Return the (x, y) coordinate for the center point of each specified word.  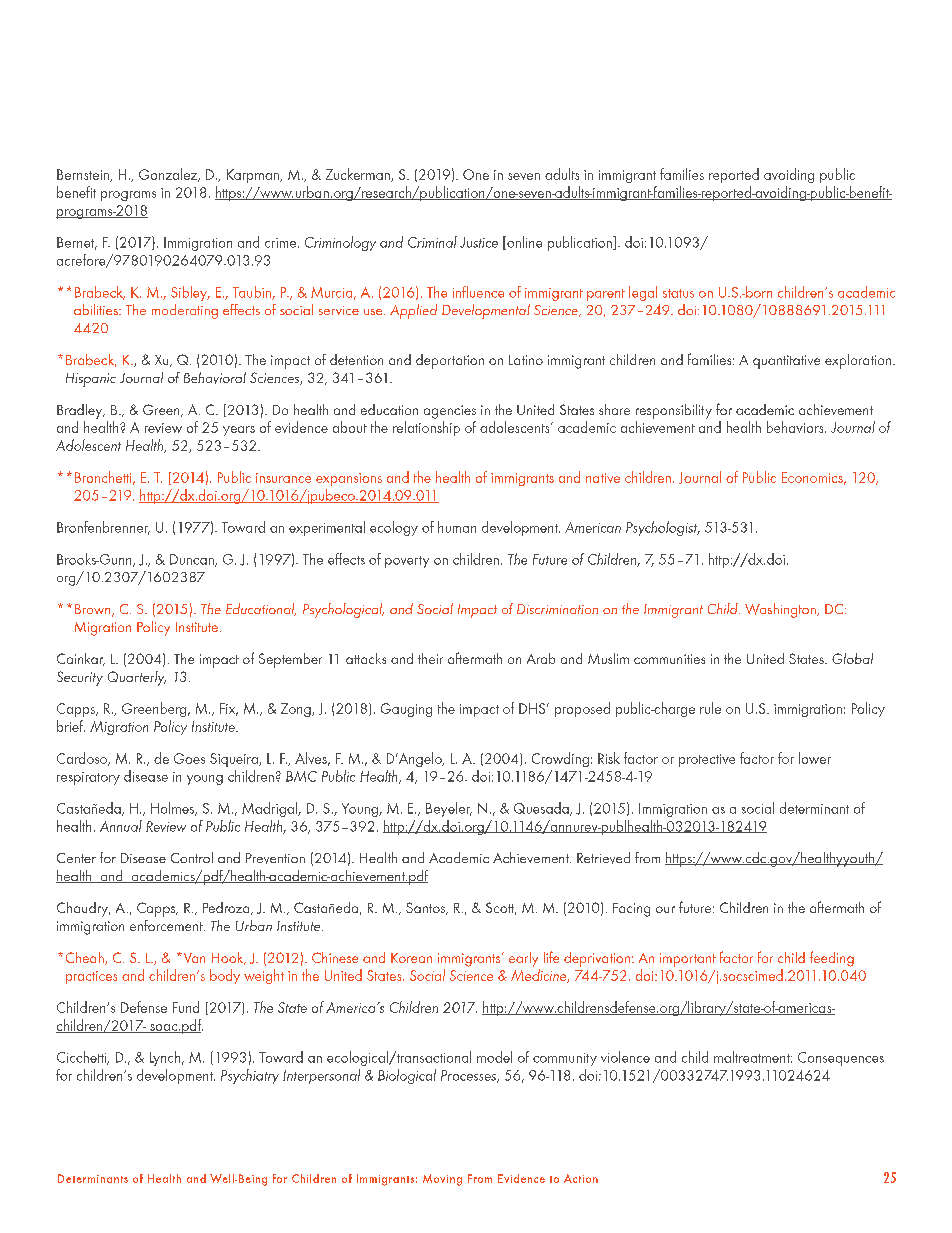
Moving (442, 1180)
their (430, 658)
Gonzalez (169, 175)
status (678, 293)
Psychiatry (250, 1076)
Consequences (841, 1059)
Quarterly (137, 678)
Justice (479, 242)
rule (710, 708)
